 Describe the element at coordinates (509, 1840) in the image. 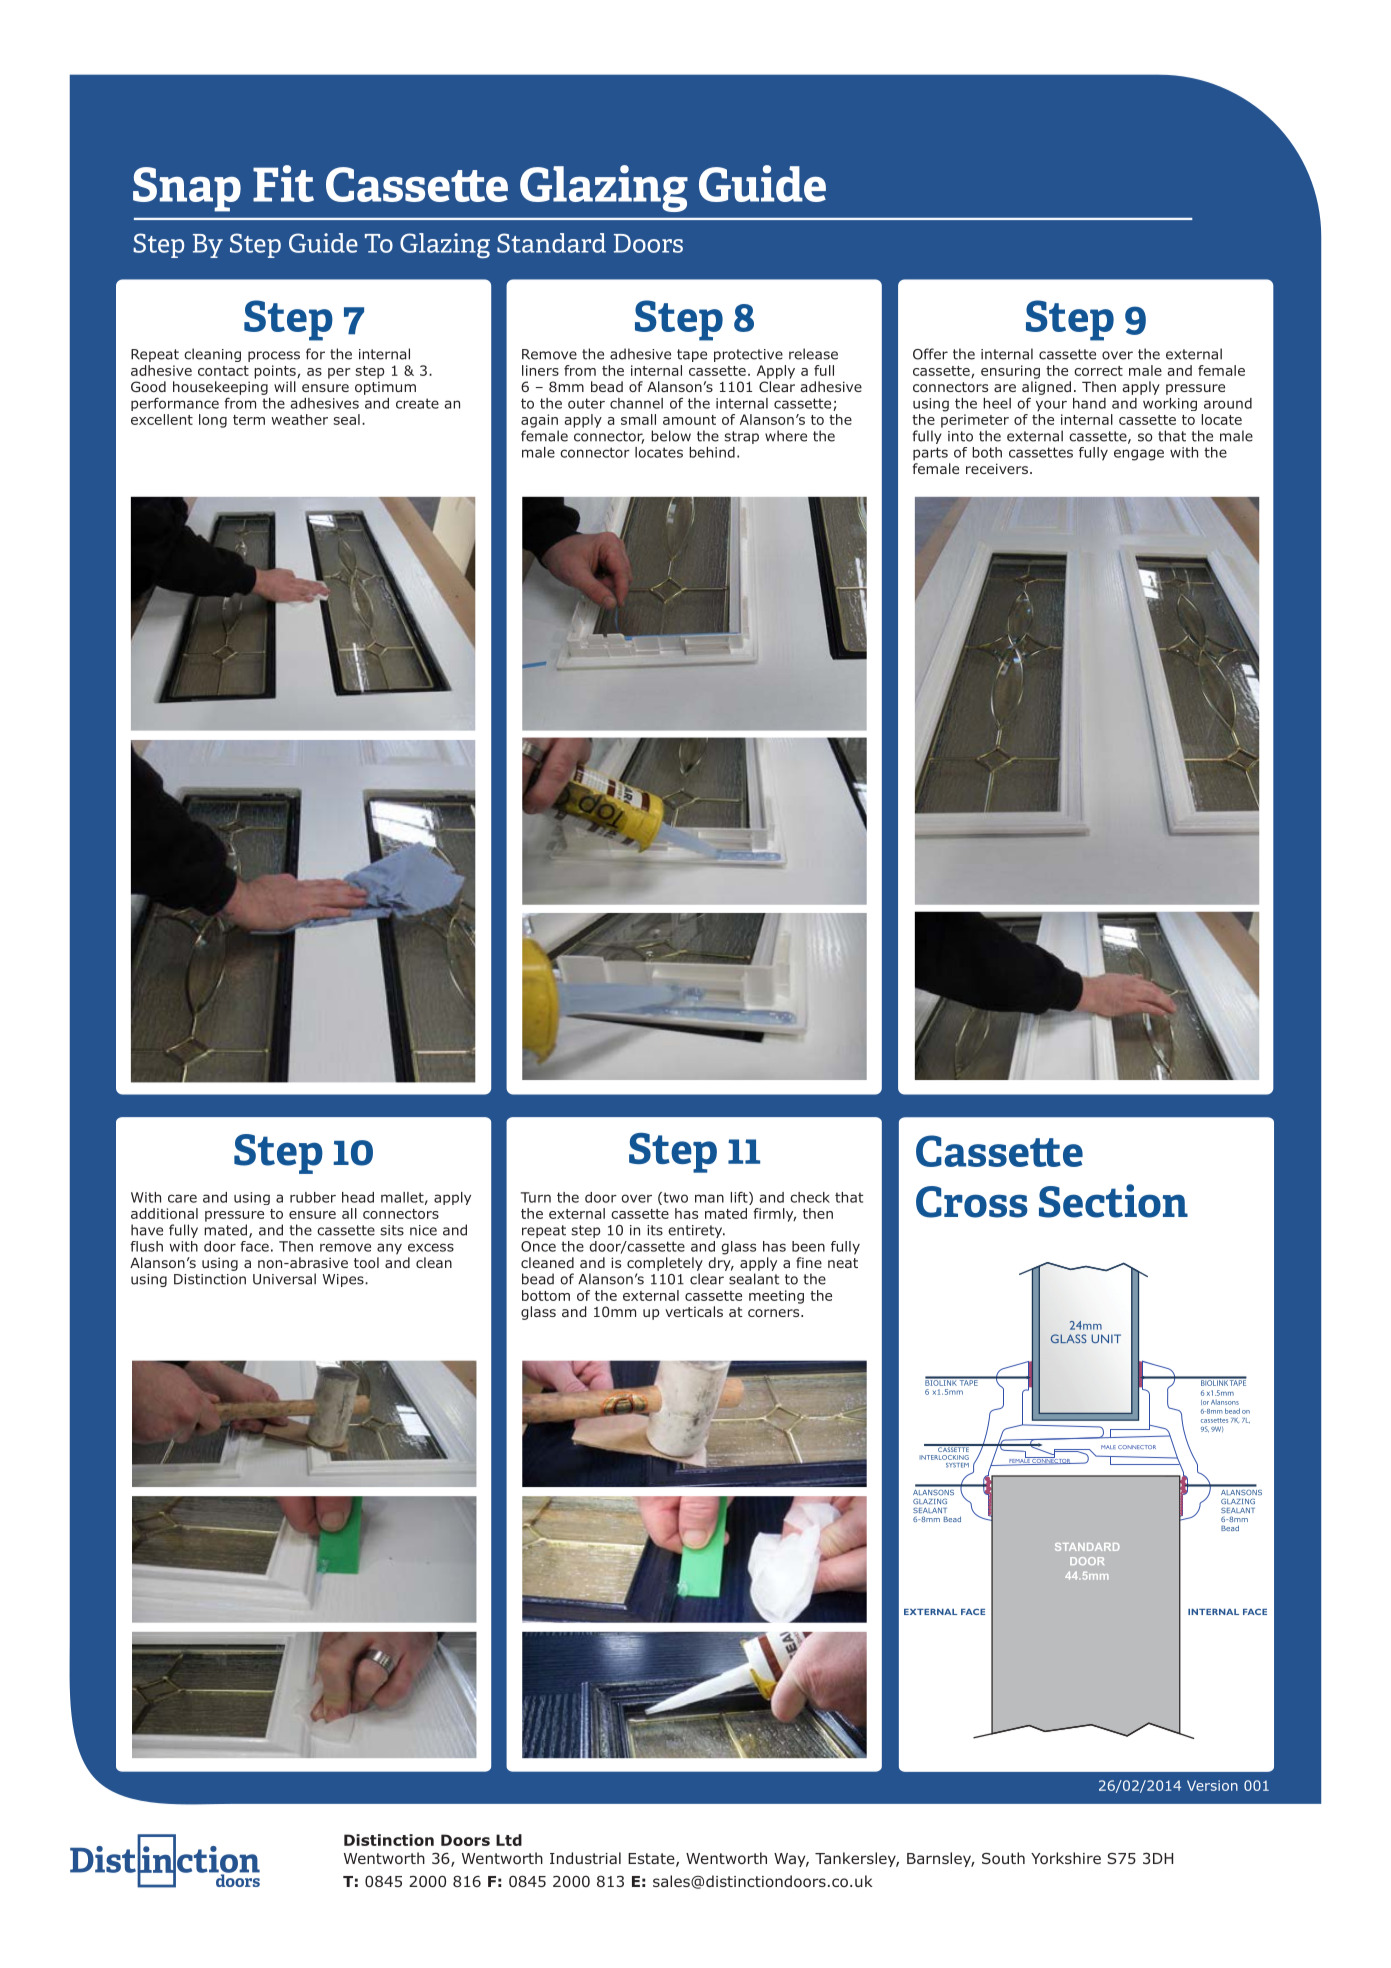

I see `Ltd` at that location.
